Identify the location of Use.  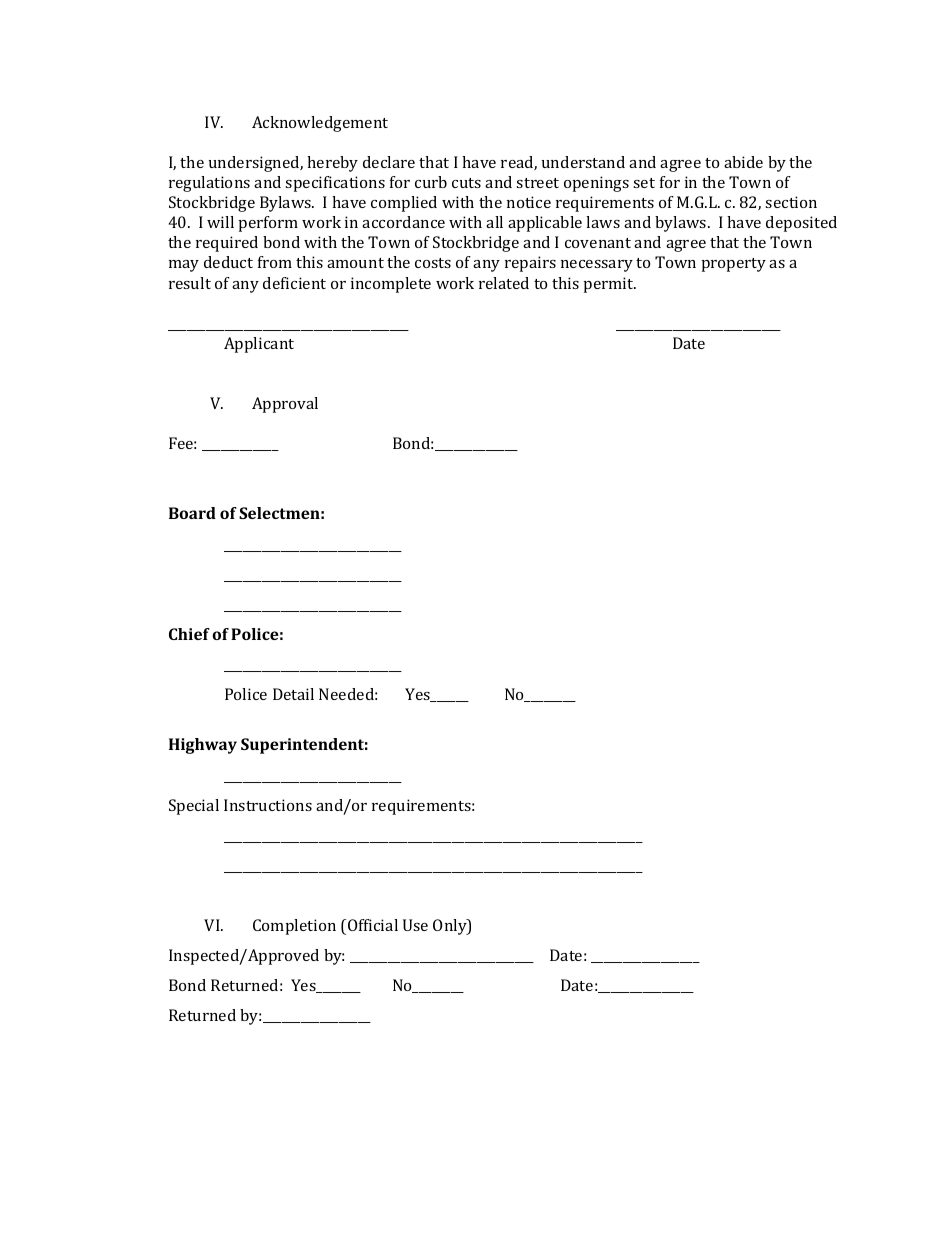
(415, 925).
